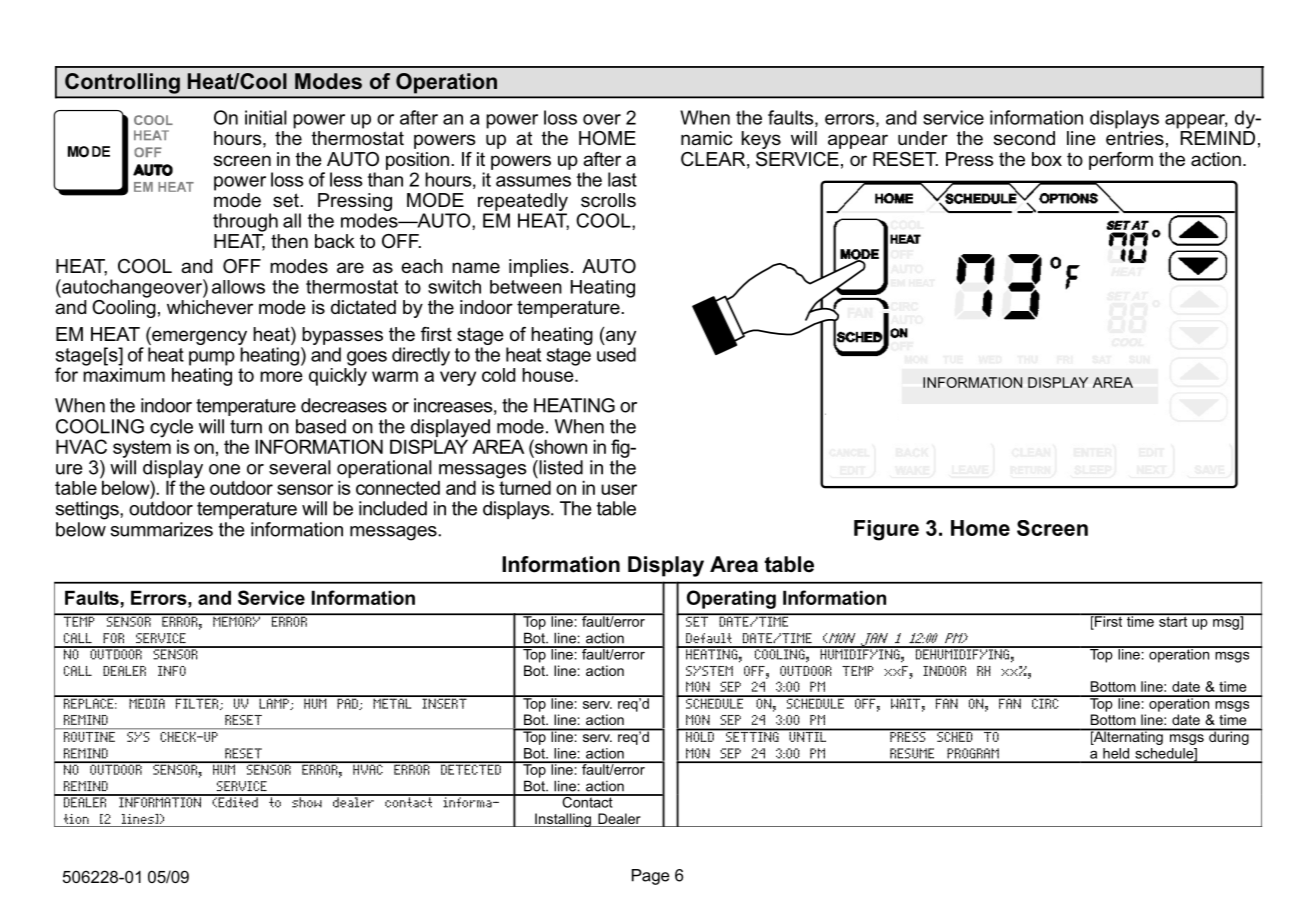  Describe the element at coordinates (563, 820) in the page. I see `Installing` at that location.
